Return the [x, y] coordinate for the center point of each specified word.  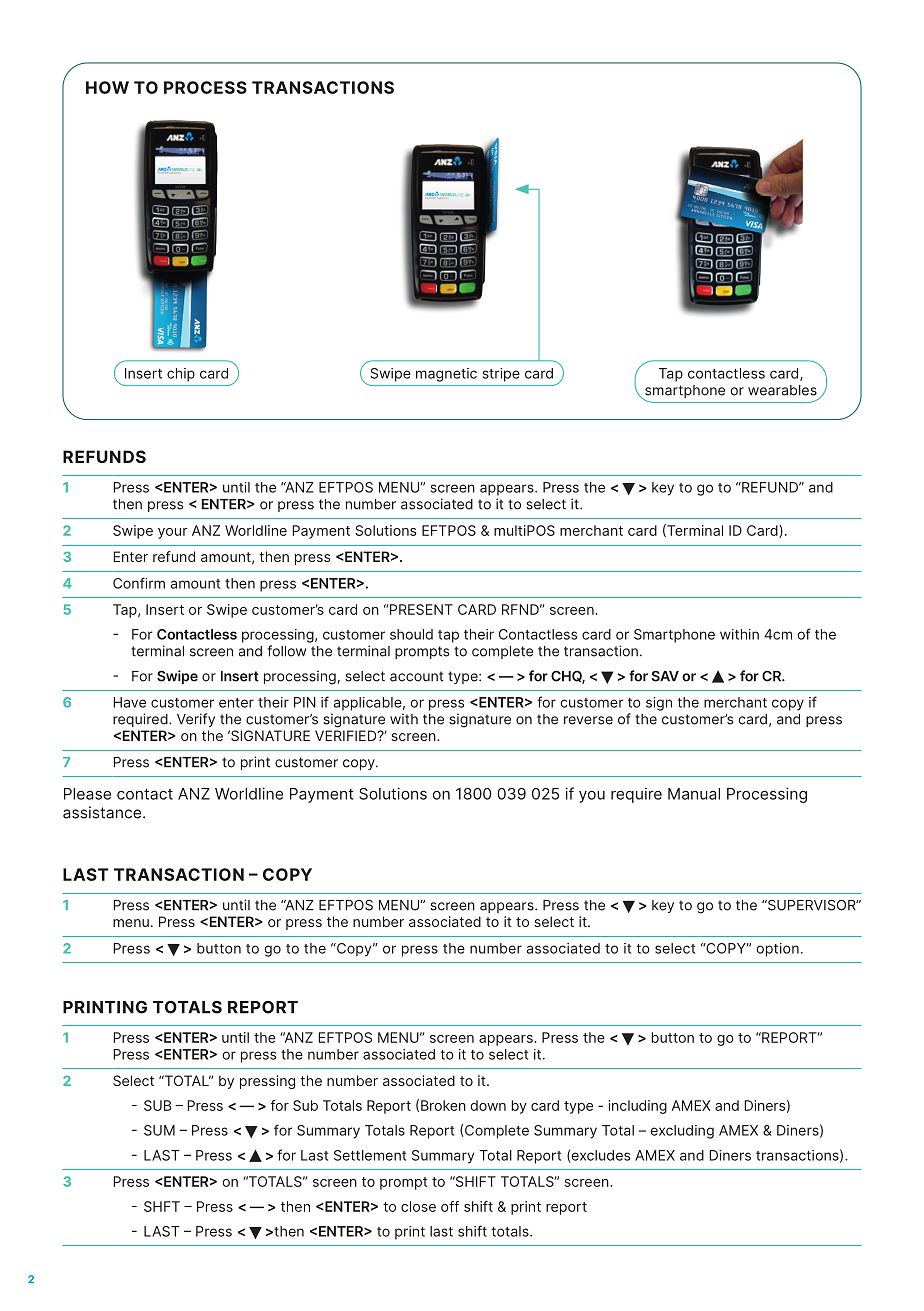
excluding [682, 1132]
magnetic [446, 375]
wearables [782, 390]
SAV [665, 676]
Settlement [370, 1155]
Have [129, 702]
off [450, 1206]
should [411, 634]
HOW [107, 87]
